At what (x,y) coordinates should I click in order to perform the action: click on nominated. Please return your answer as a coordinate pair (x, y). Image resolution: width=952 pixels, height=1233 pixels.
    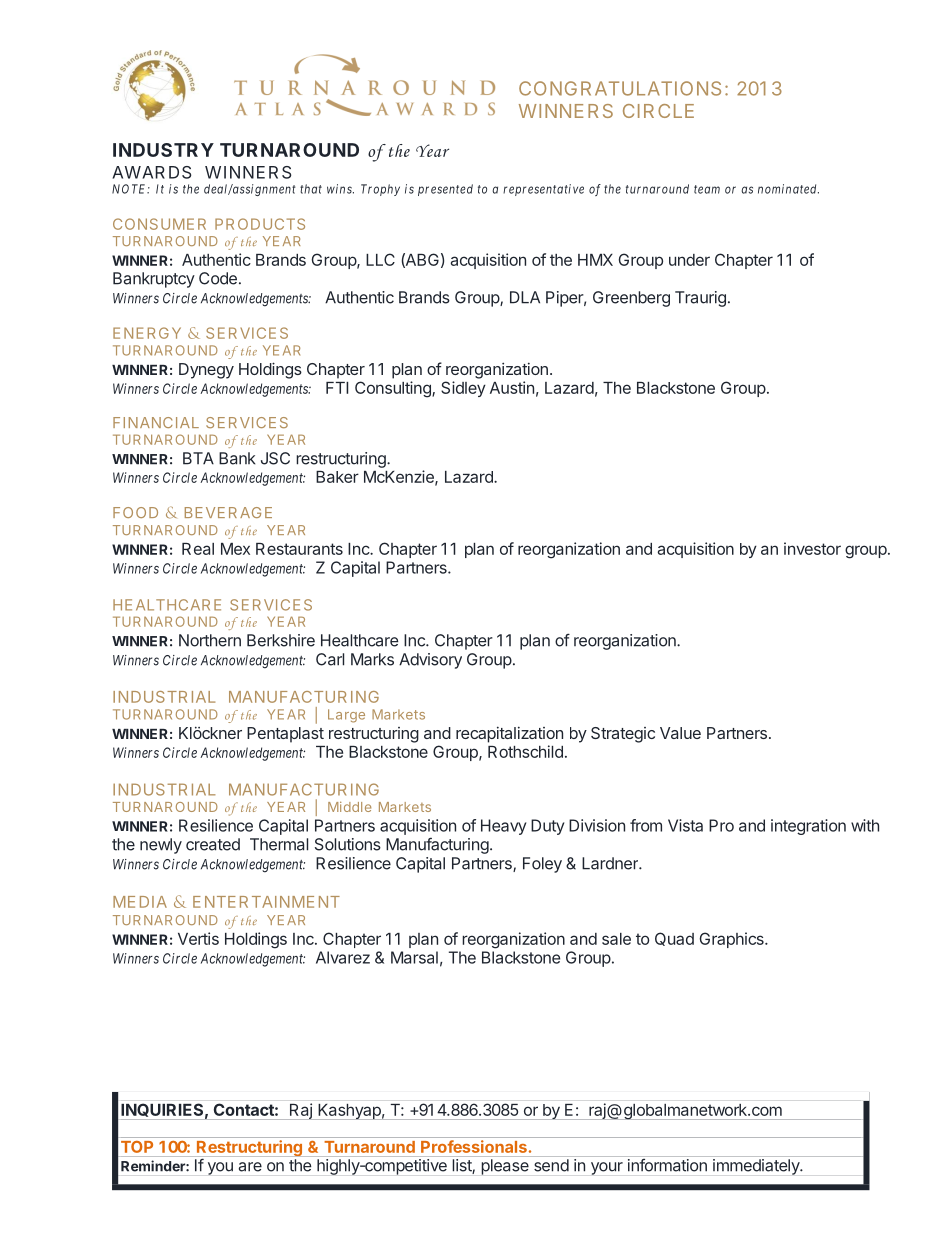
    Looking at the image, I should click on (788, 189).
